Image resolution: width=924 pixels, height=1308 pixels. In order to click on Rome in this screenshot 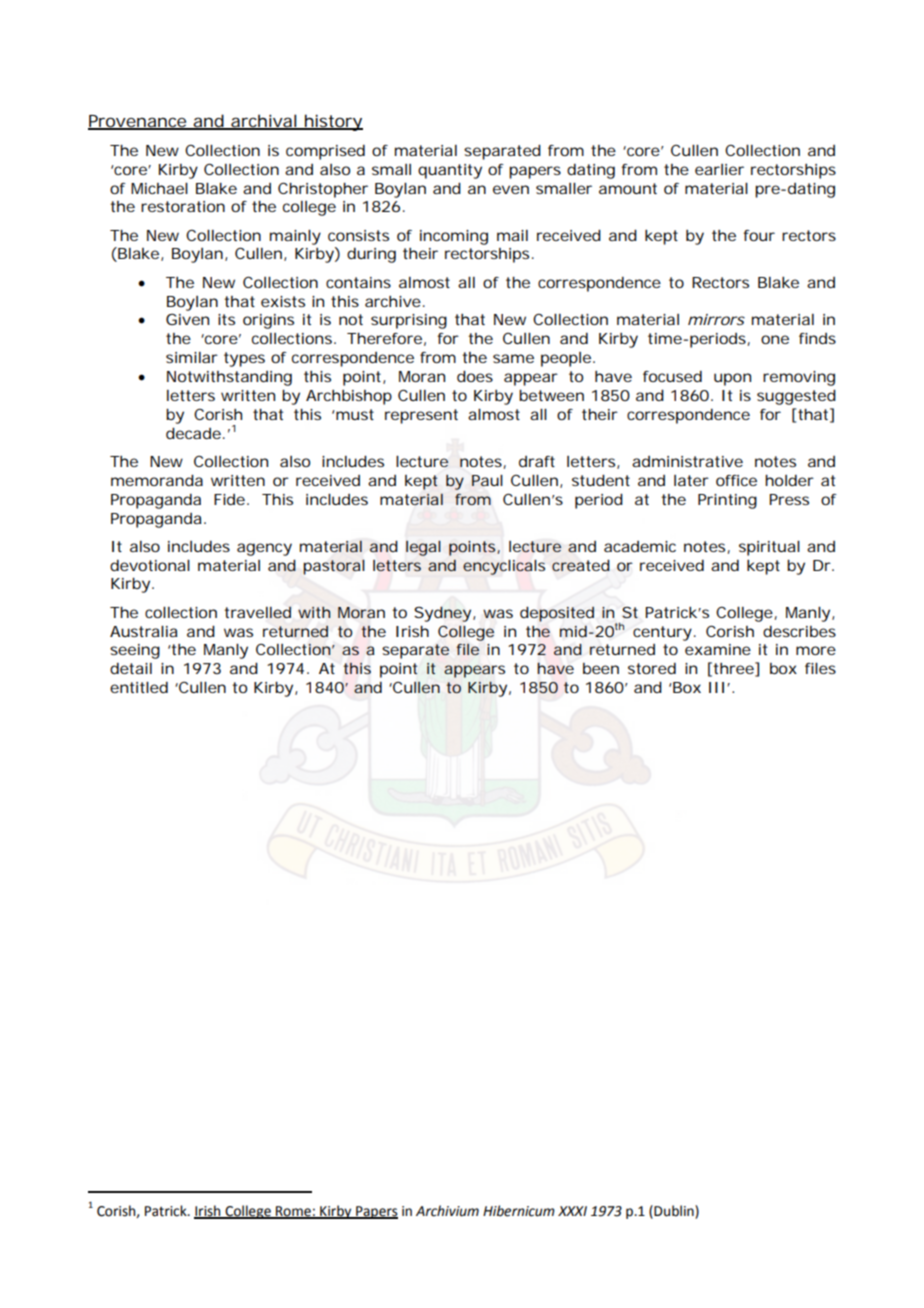, I will do `click(293, 1212)`.
